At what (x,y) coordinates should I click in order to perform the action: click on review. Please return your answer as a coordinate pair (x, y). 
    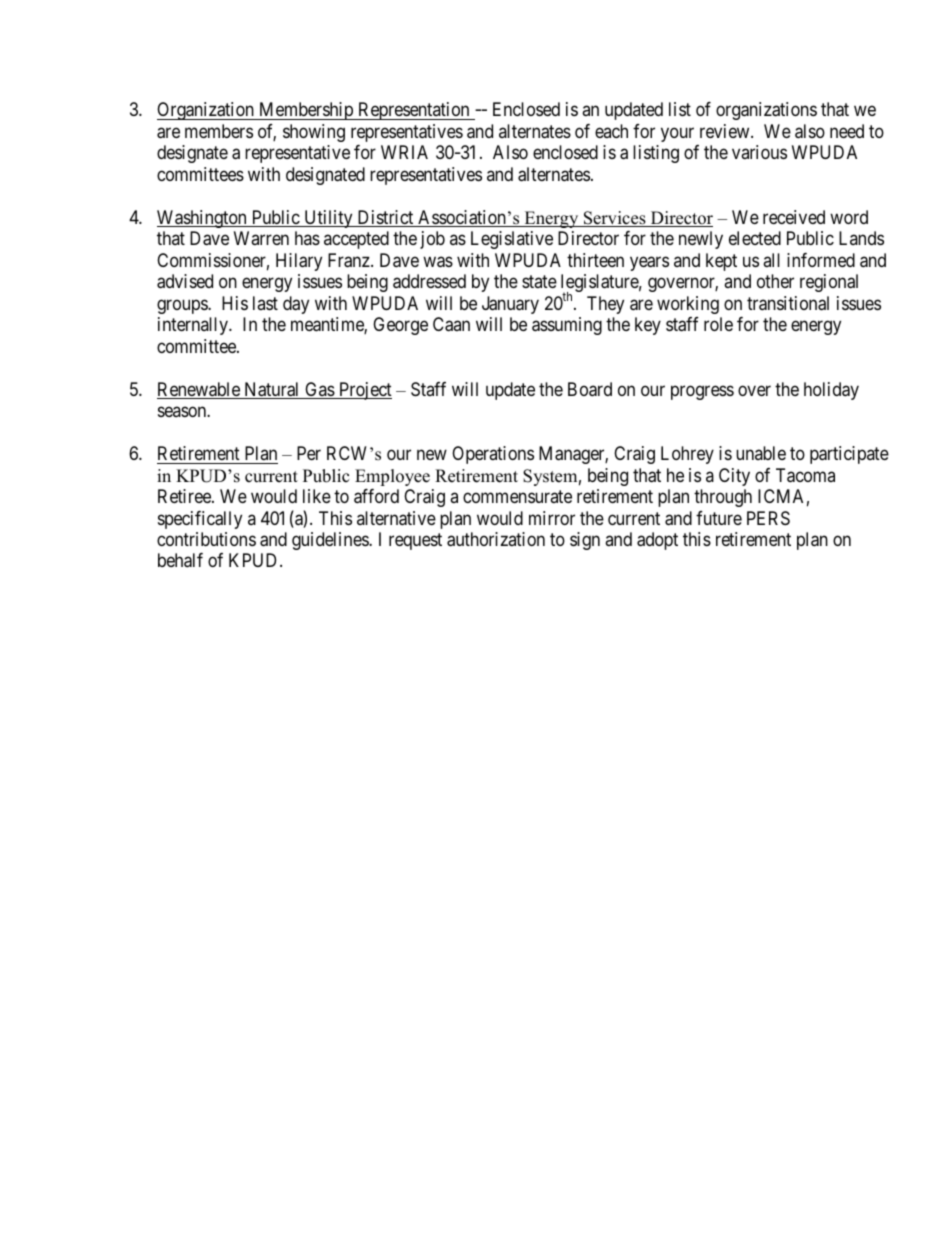
    Looking at the image, I should click on (726, 131).
